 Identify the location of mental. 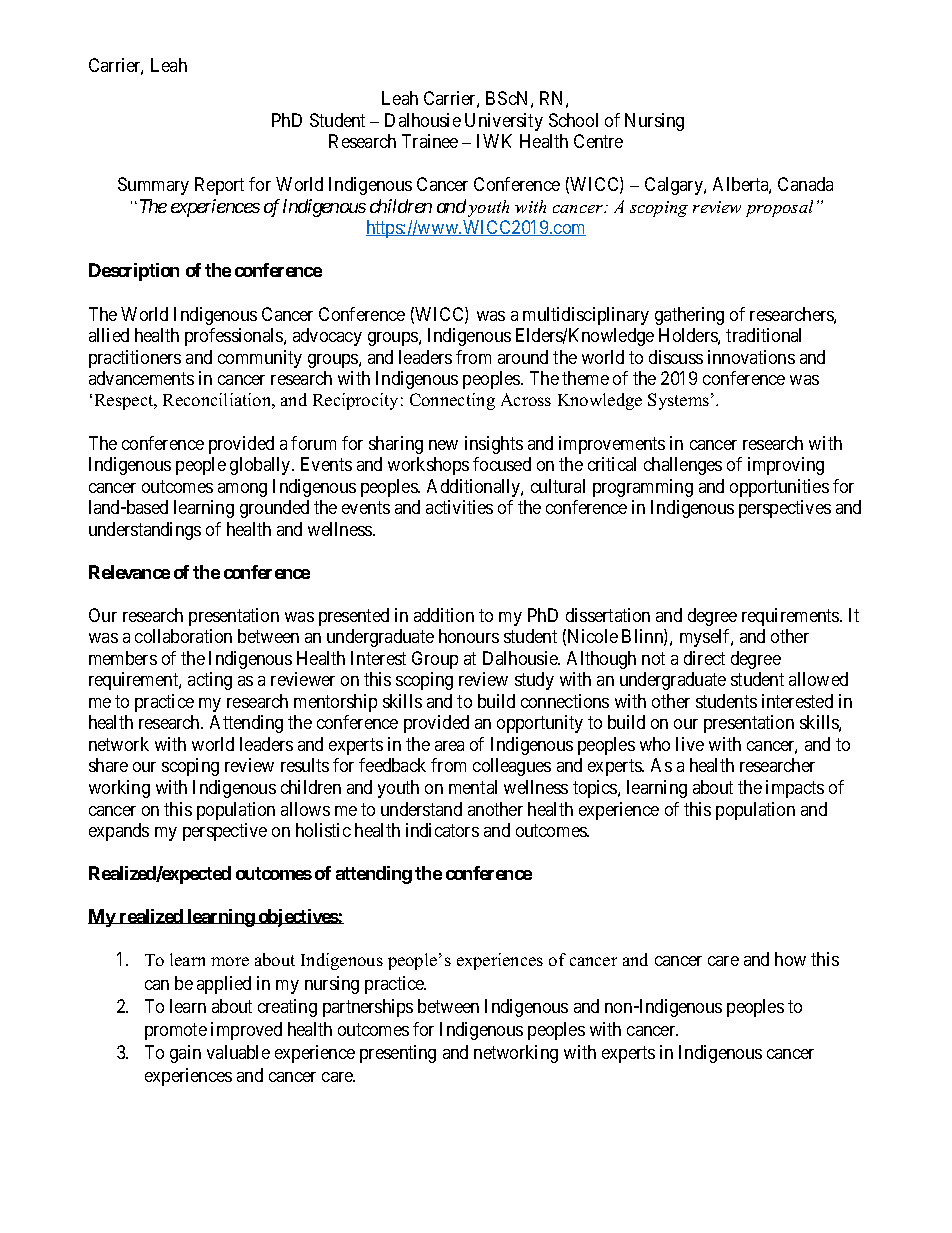
(473, 787).
